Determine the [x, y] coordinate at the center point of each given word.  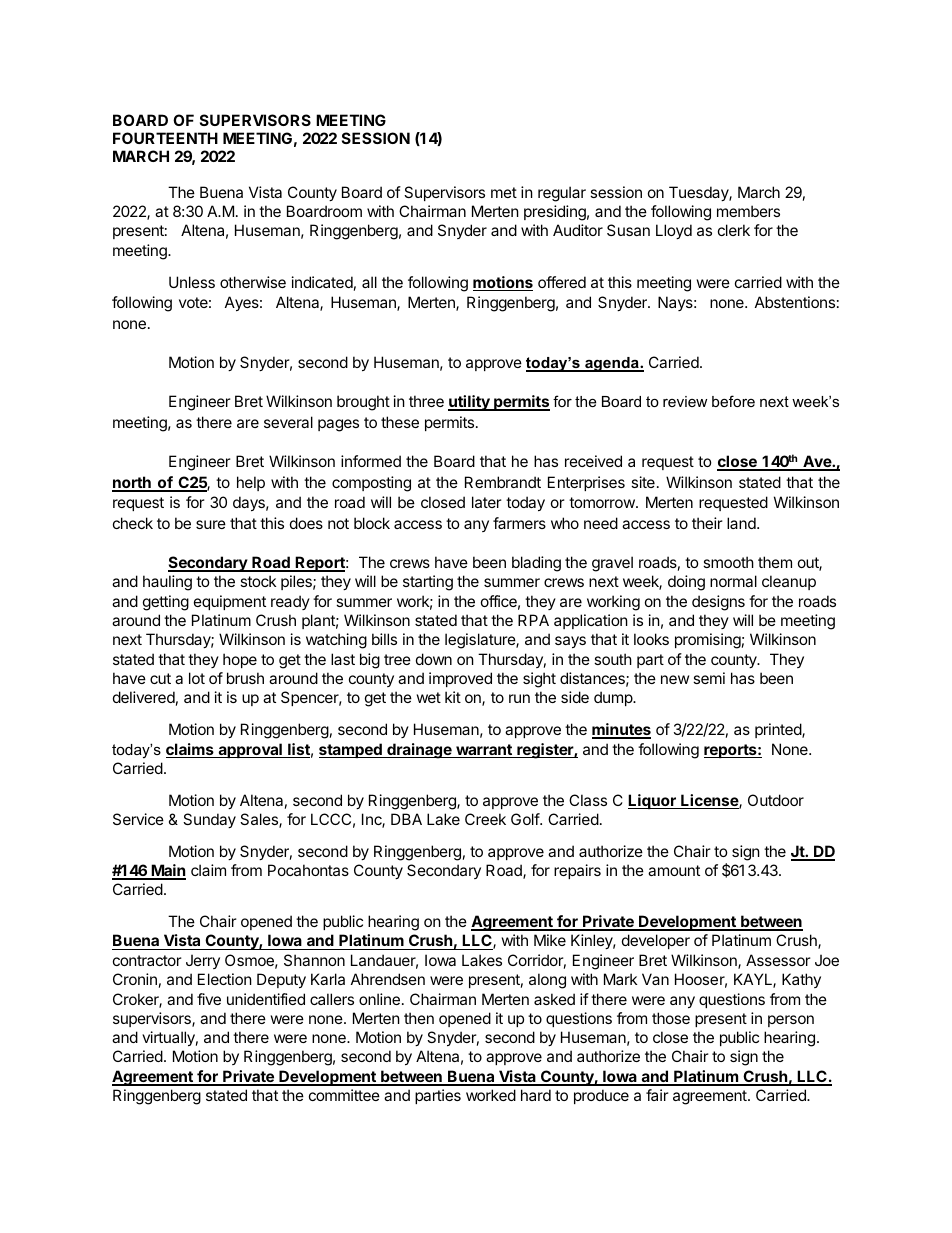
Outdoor [776, 800]
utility [470, 403]
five [209, 999]
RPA [533, 620]
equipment [230, 602]
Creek [485, 819]
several [288, 422]
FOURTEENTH [165, 138]
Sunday [209, 820]
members [748, 211]
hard [536, 1095]
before [733, 401]
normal [733, 581]
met [504, 192]
